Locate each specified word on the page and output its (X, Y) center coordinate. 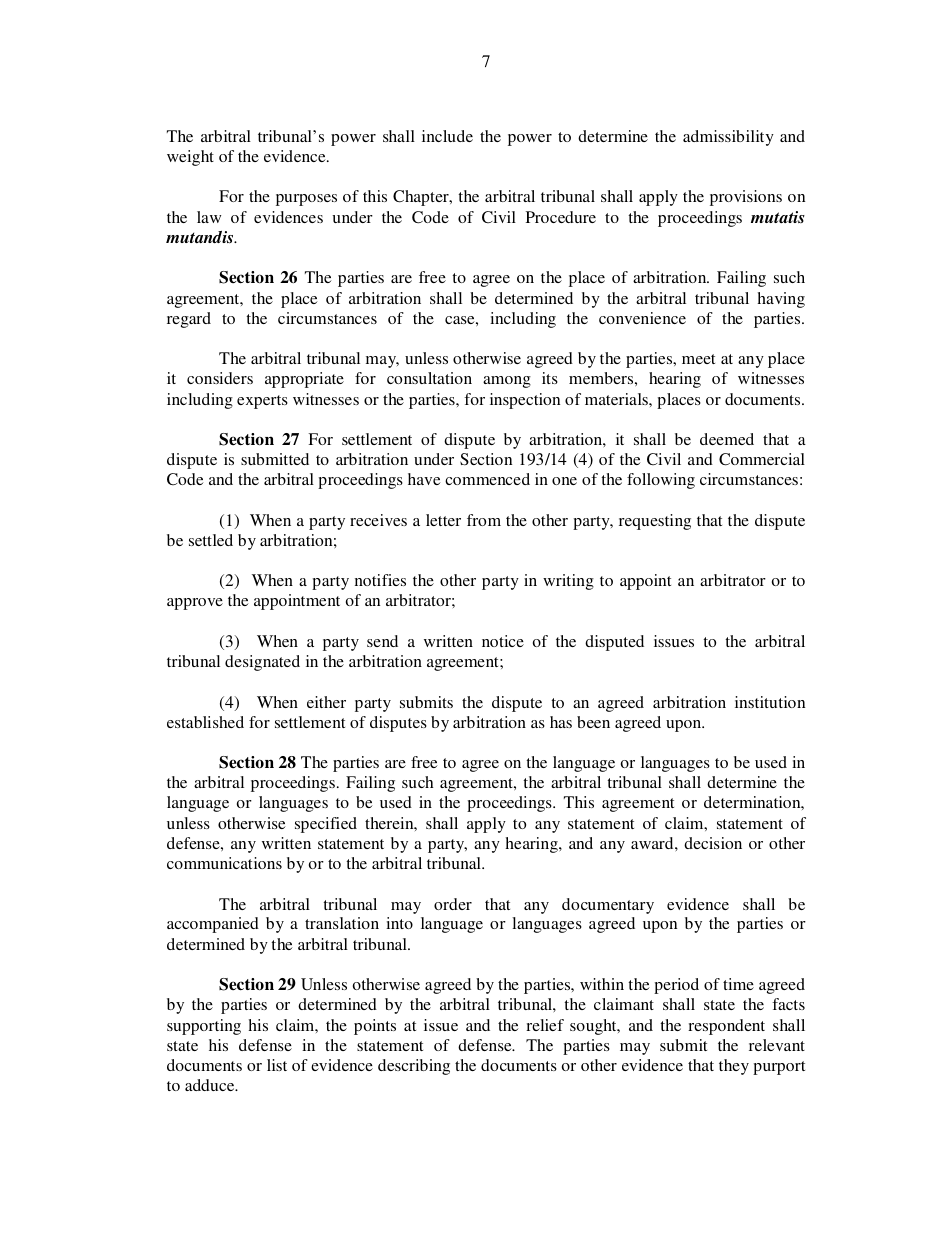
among (507, 382)
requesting (655, 522)
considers (220, 378)
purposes (306, 200)
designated (262, 663)
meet (698, 359)
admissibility (728, 138)
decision (713, 843)
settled (211, 540)
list (277, 1065)
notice (503, 641)
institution (770, 702)
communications (224, 863)
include (447, 136)
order (453, 904)
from (484, 520)
